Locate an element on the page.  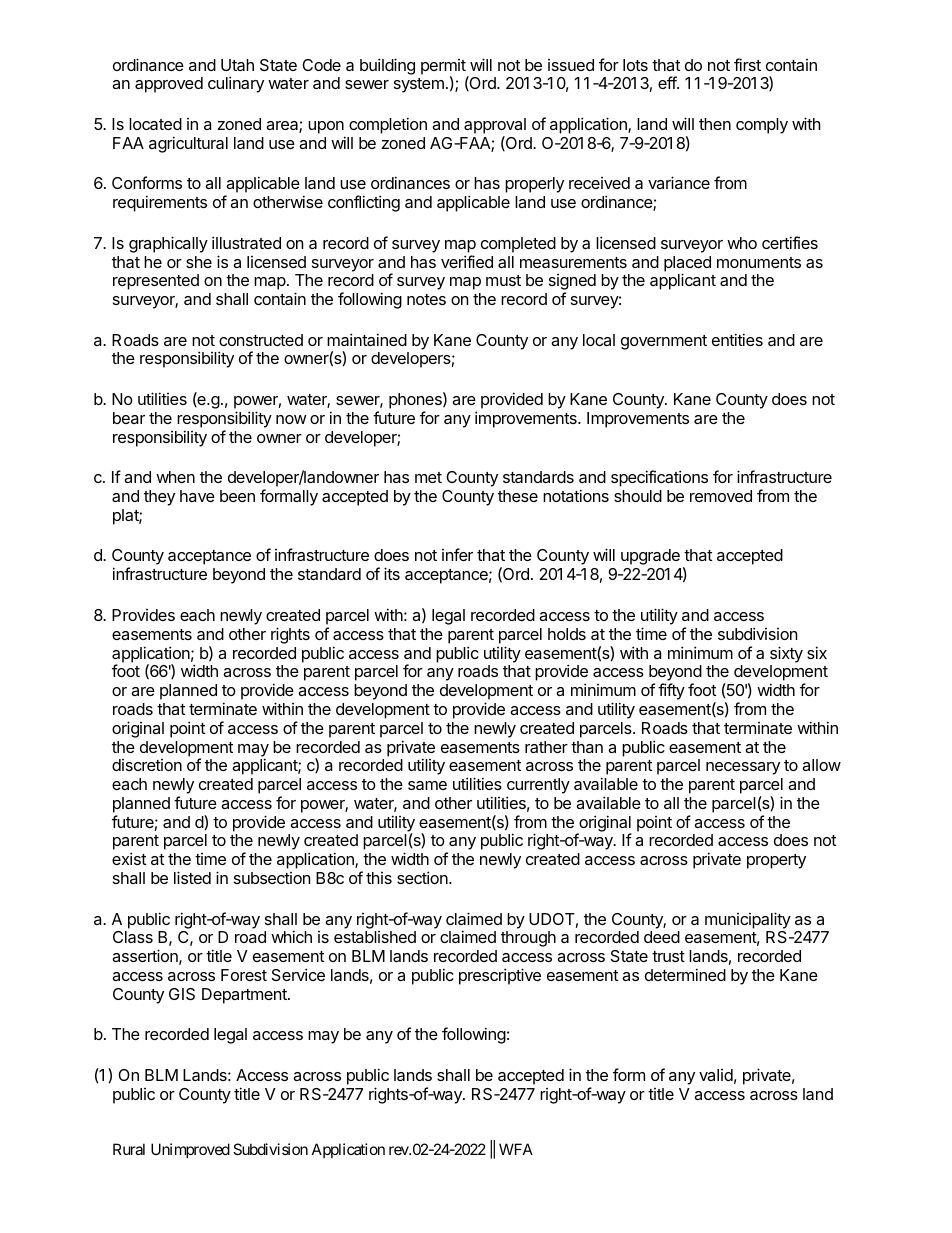
sixty is located at coordinates (786, 654).
